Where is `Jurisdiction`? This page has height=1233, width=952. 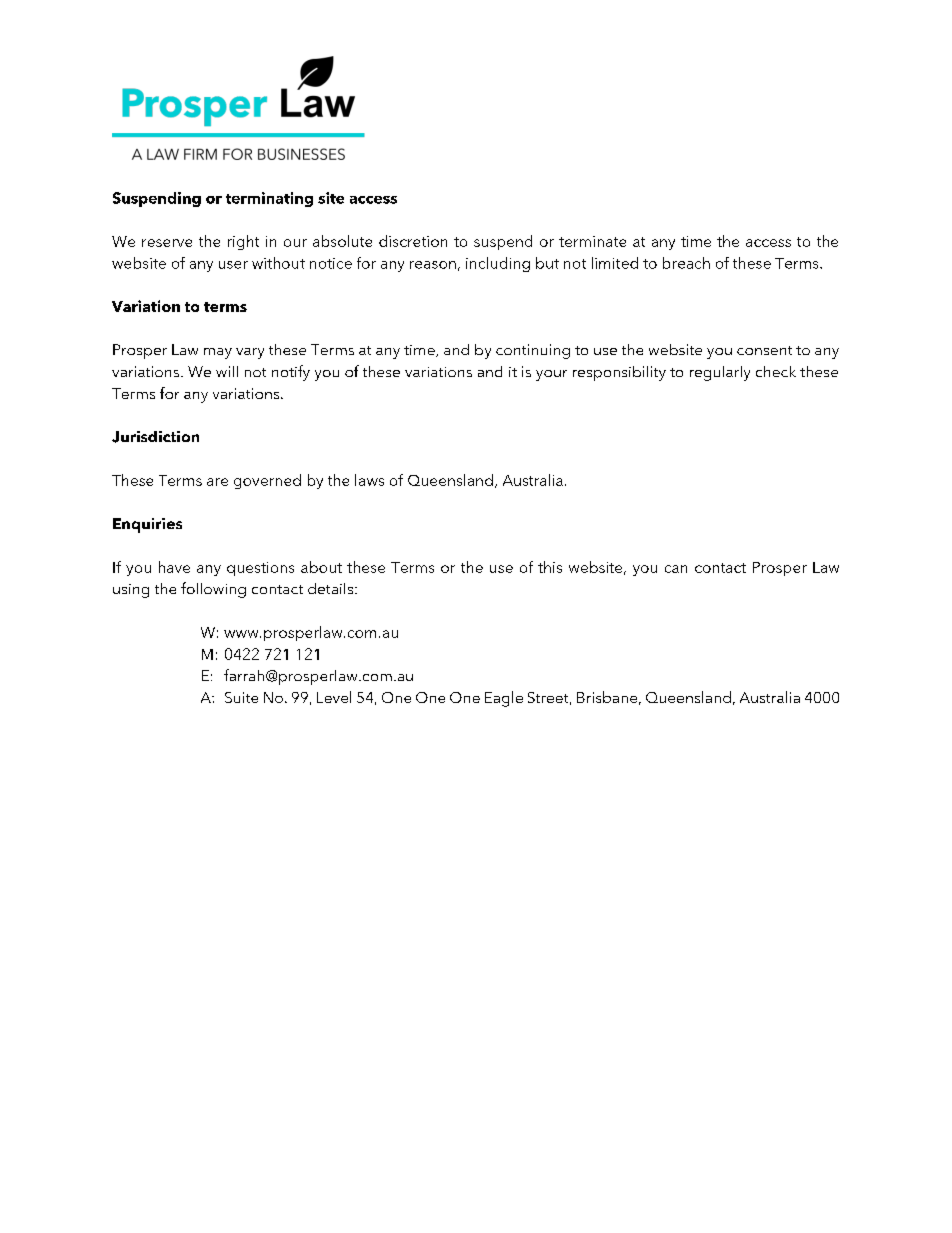
Jurisdiction is located at coordinates (155, 437).
